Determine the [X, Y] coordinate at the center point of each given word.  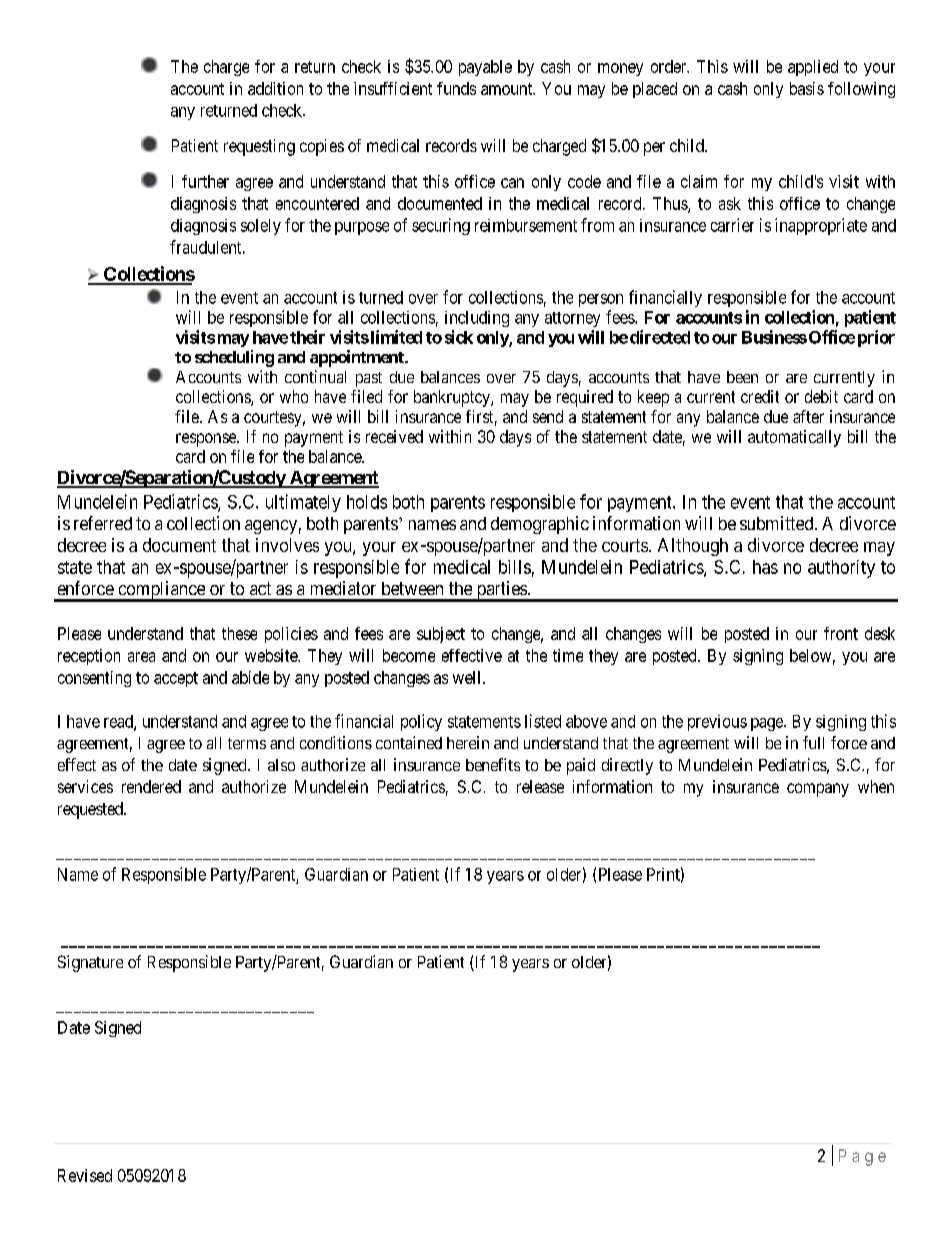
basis [807, 88]
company [818, 790]
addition [275, 88]
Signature [90, 963]
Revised [85, 1175]
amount [508, 89]
